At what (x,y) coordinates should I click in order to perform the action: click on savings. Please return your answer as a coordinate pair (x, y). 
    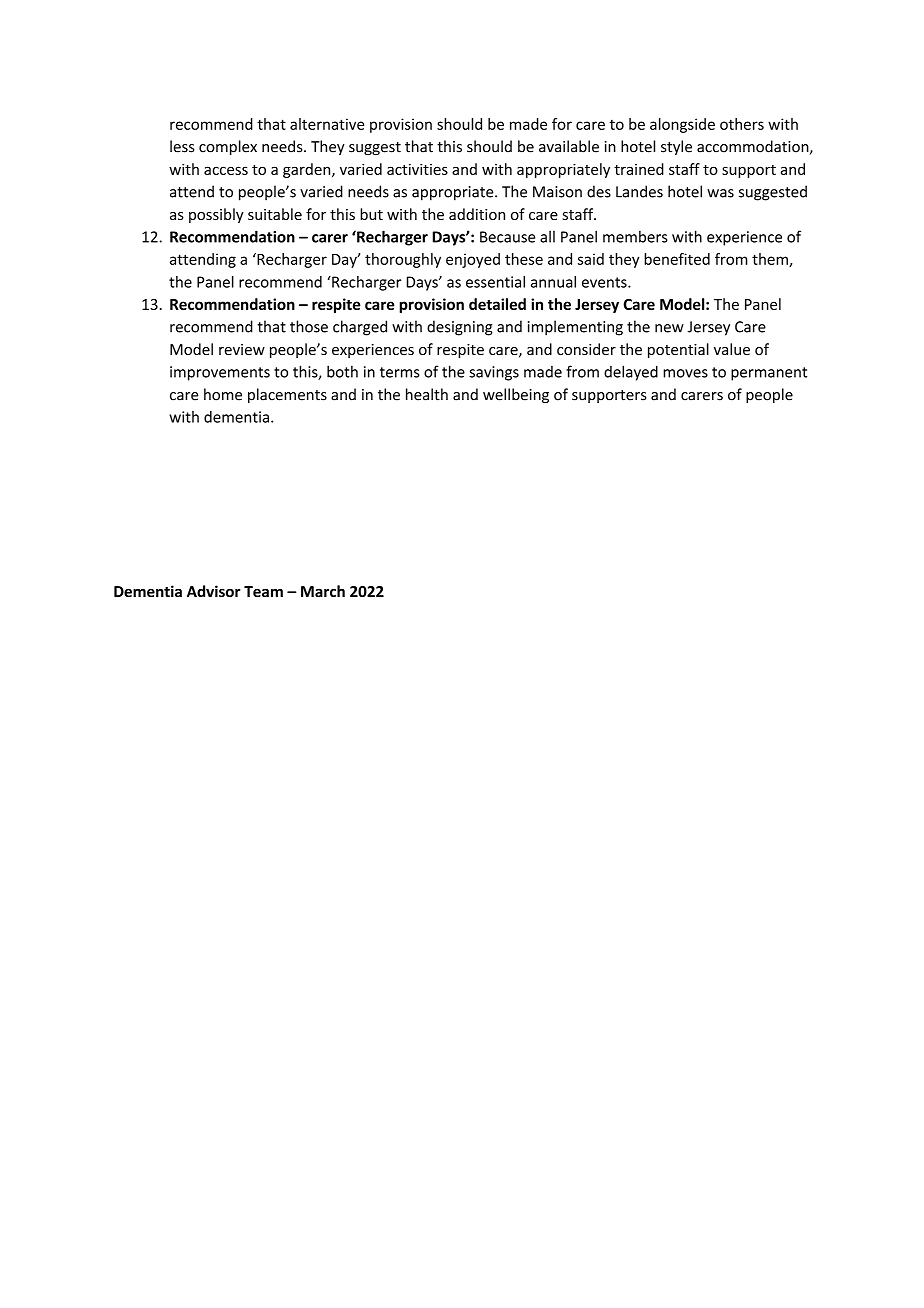
    Looking at the image, I should click on (494, 373).
